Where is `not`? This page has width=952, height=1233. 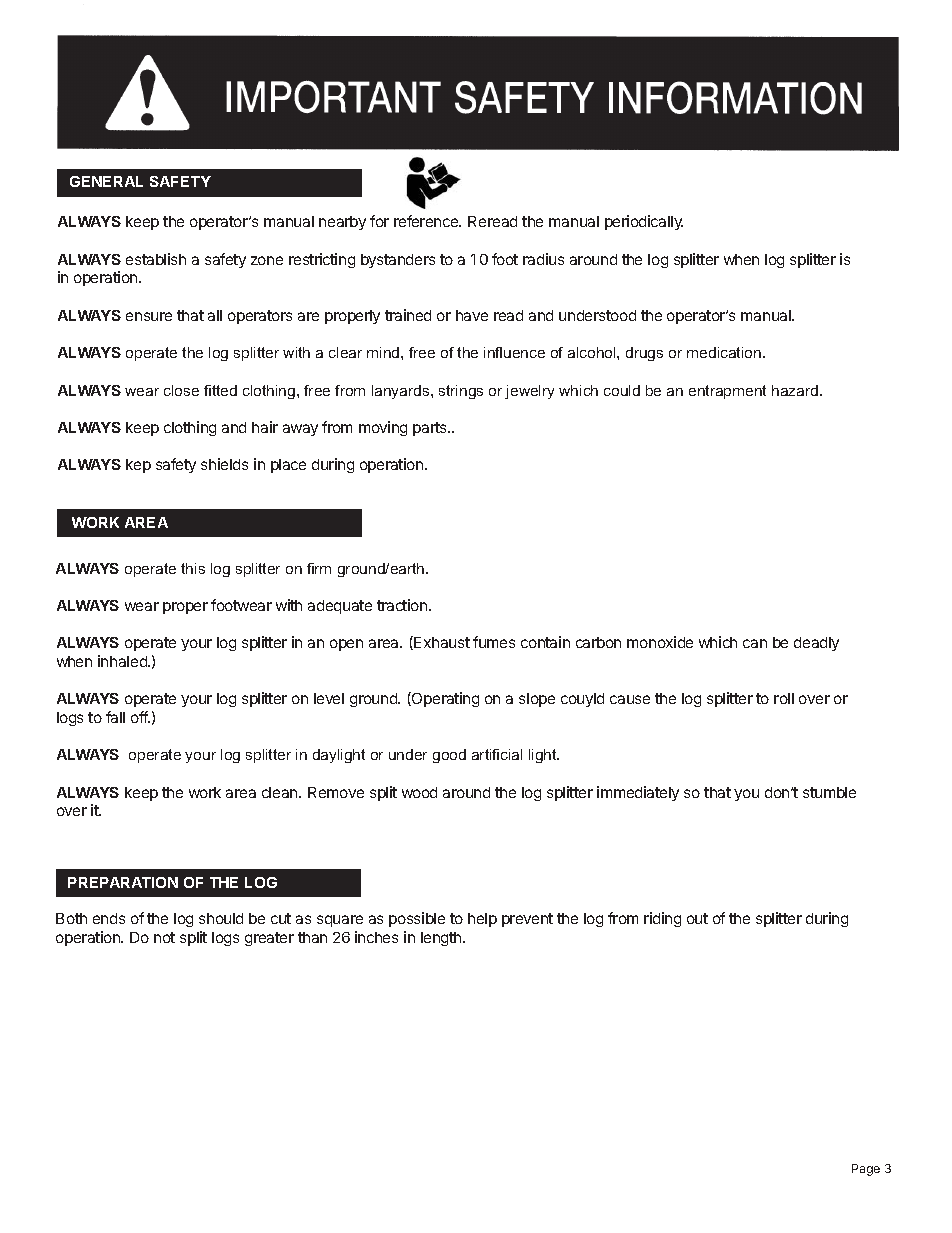
not is located at coordinates (164, 937).
